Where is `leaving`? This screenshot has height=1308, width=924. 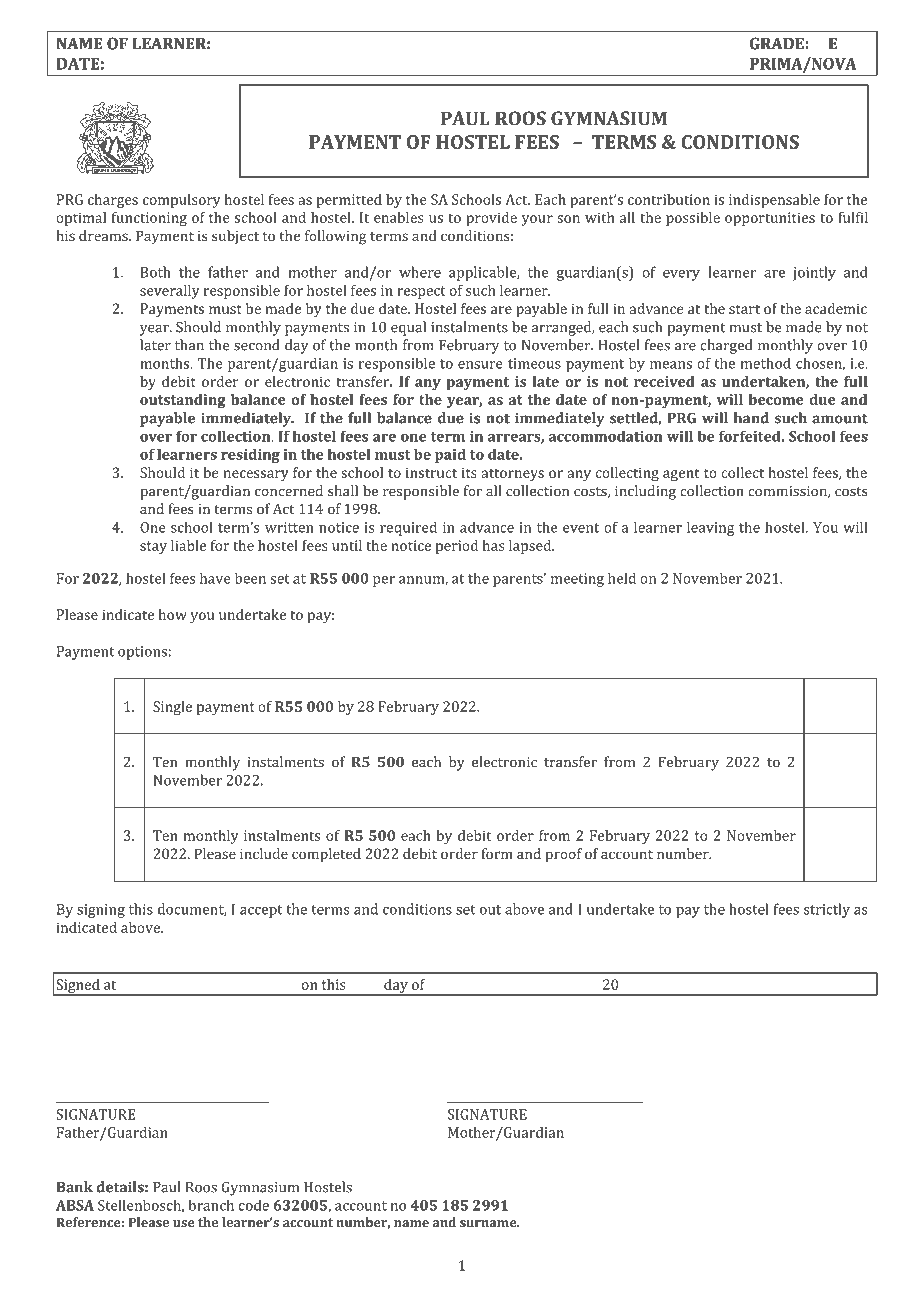
leaving is located at coordinates (710, 528).
